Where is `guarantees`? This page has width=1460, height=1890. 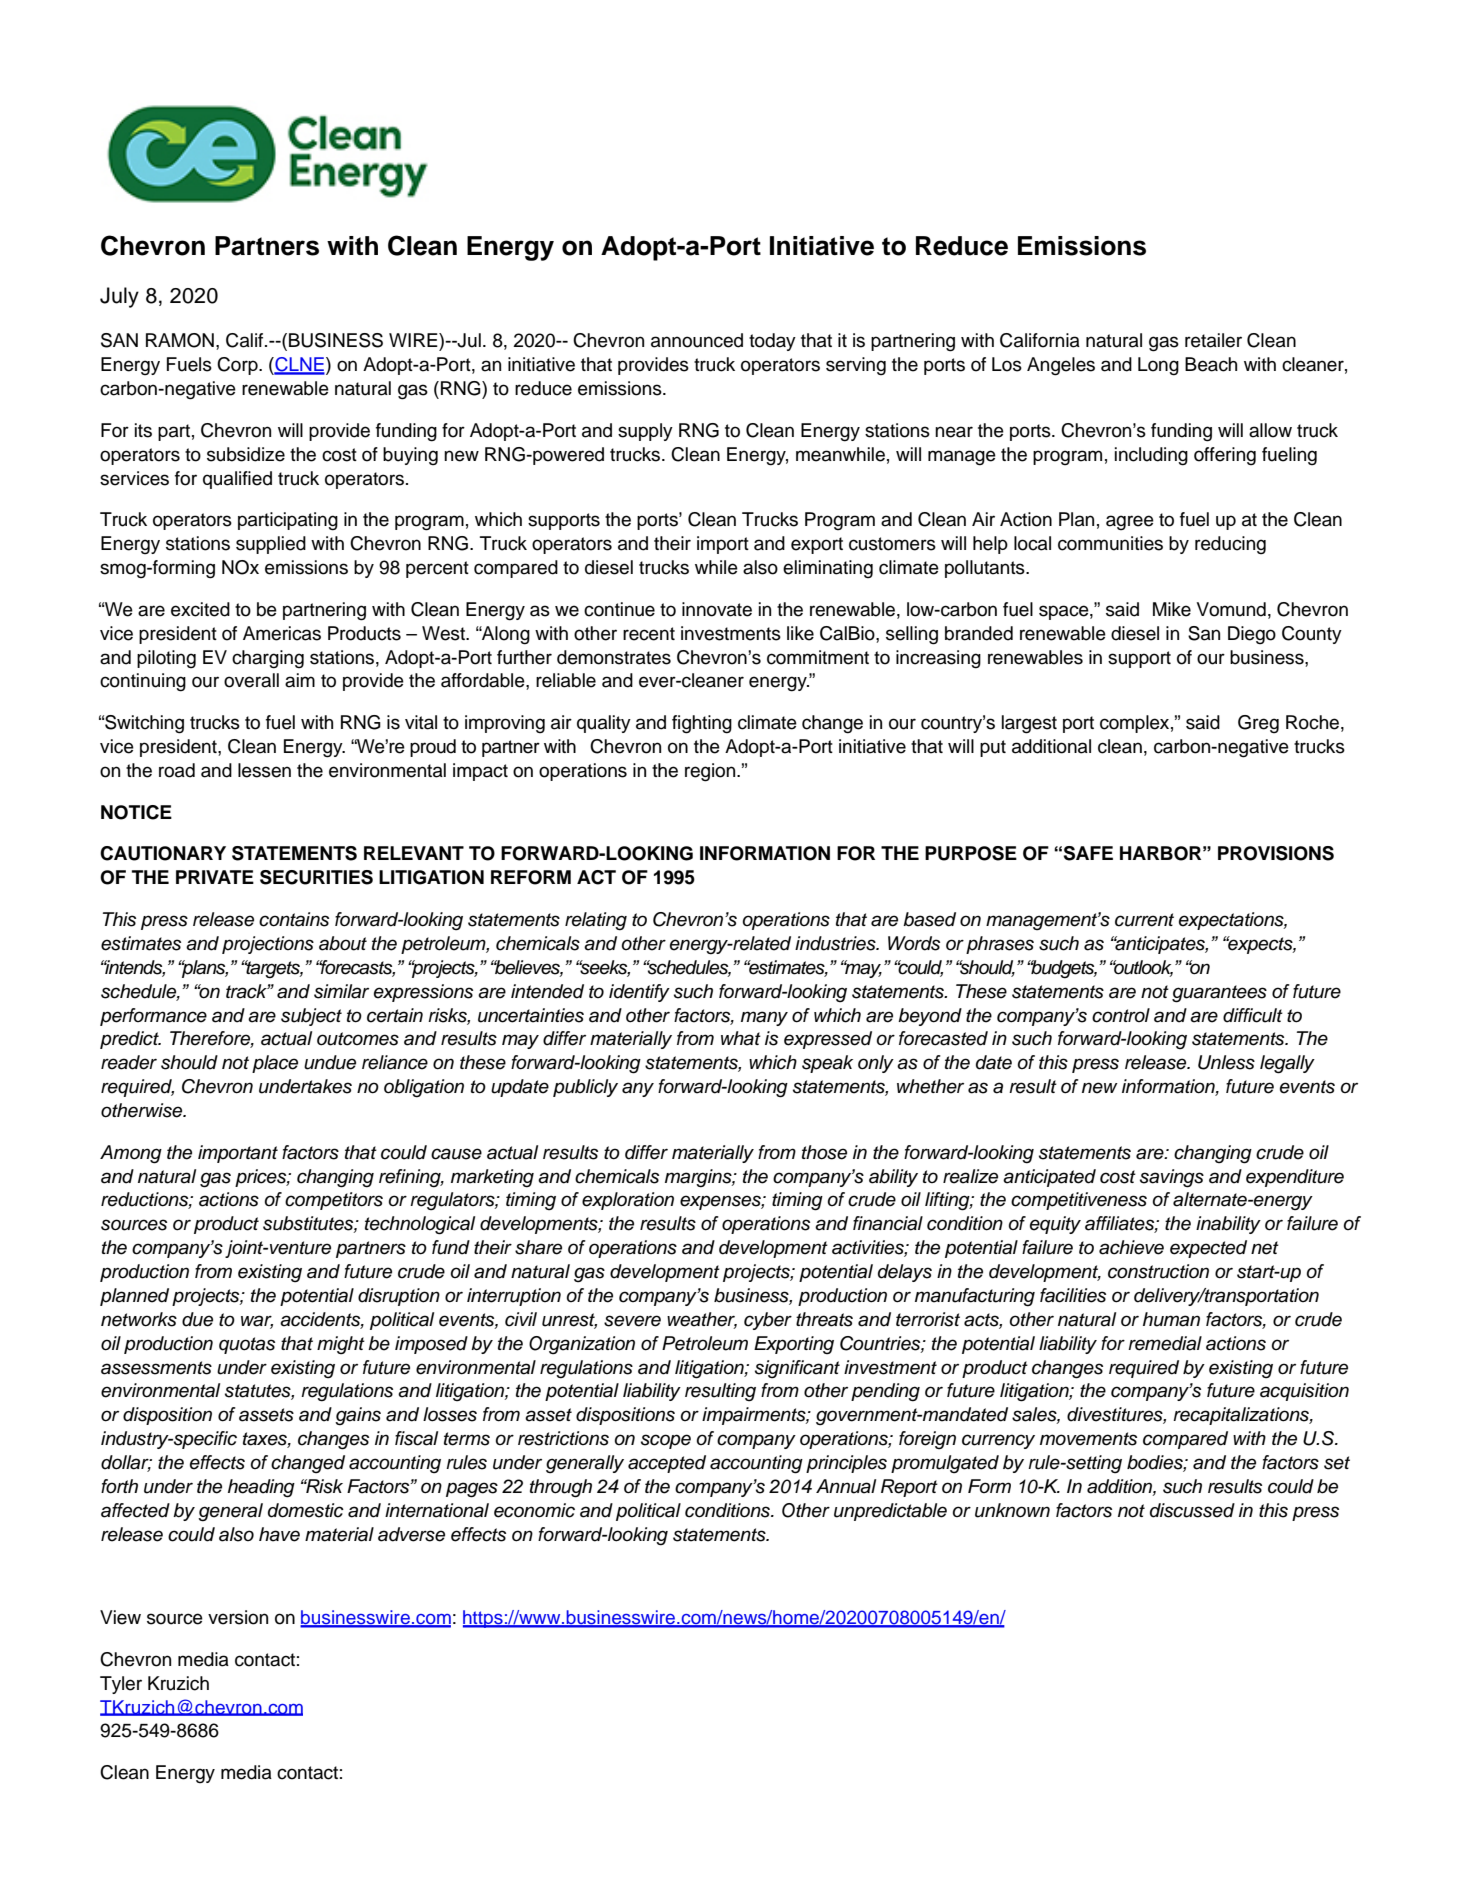 guarantees is located at coordinates (1219, 994).
